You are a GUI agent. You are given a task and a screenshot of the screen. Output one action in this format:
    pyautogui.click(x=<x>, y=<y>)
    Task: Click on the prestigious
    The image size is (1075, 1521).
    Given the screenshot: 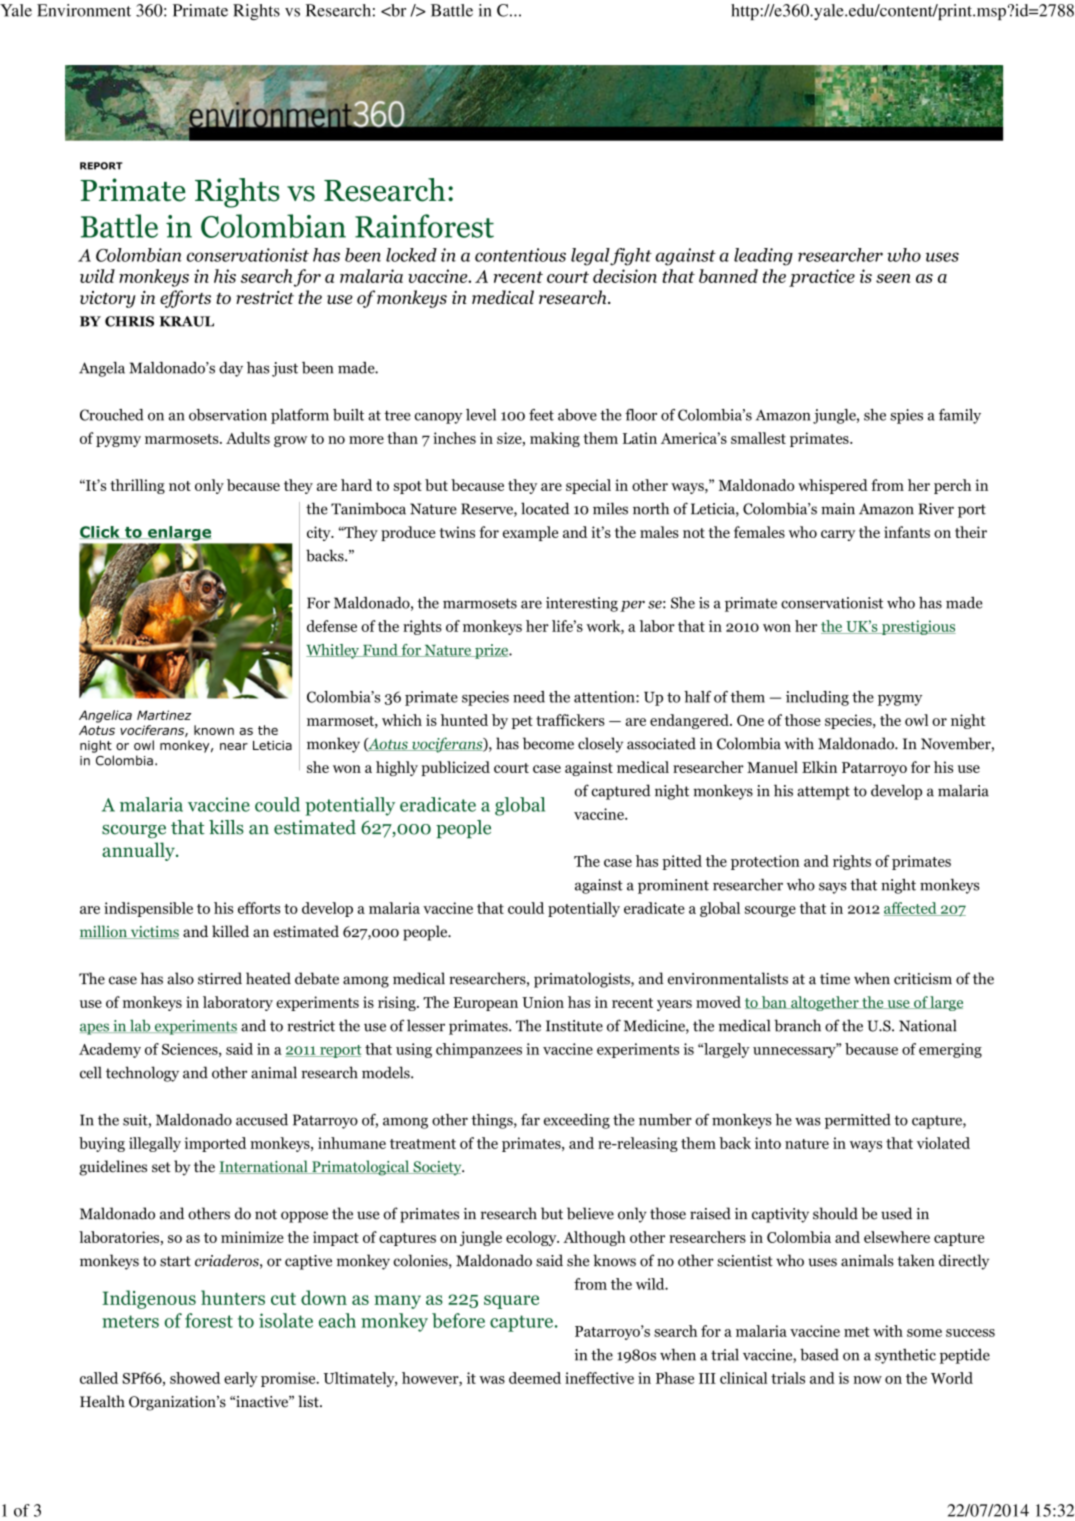 What is the action you would take?
    pyautogui.click(x=918, y=627)
